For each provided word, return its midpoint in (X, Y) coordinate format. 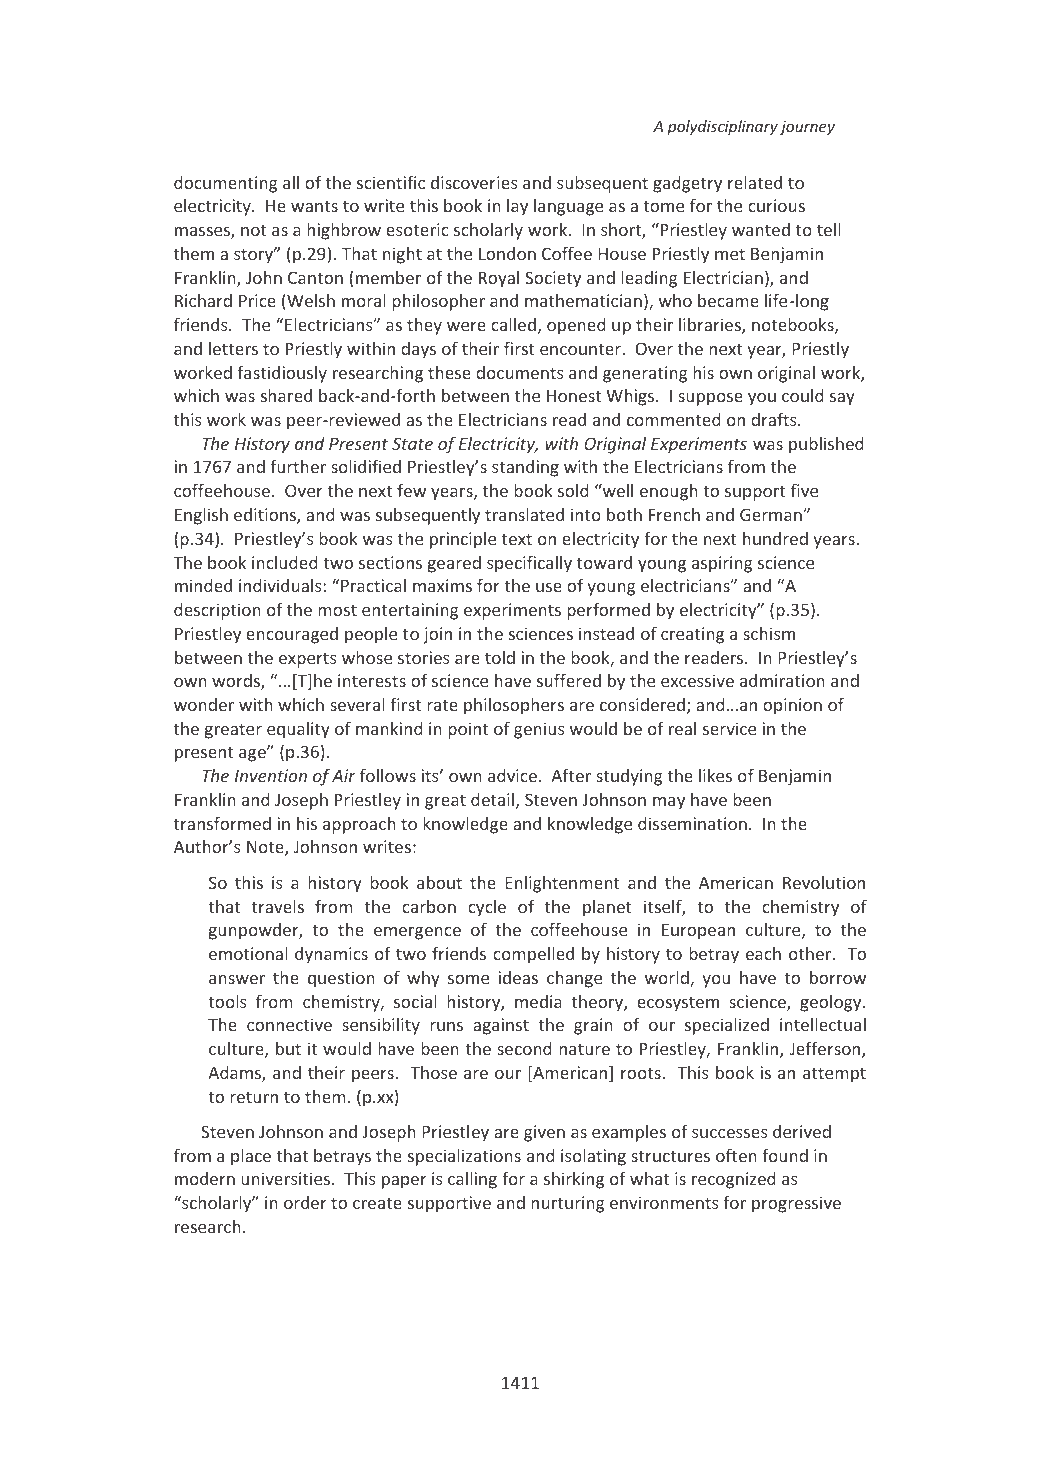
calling (472, 1180)
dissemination (692, 823)
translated (524, 514)
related (755, 182)
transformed (222, 823)
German (772, 514)
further (298, 466)
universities (287, 1178)
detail (492, 799)
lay (517, 207)
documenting (226, 184)
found (785, 1155)
